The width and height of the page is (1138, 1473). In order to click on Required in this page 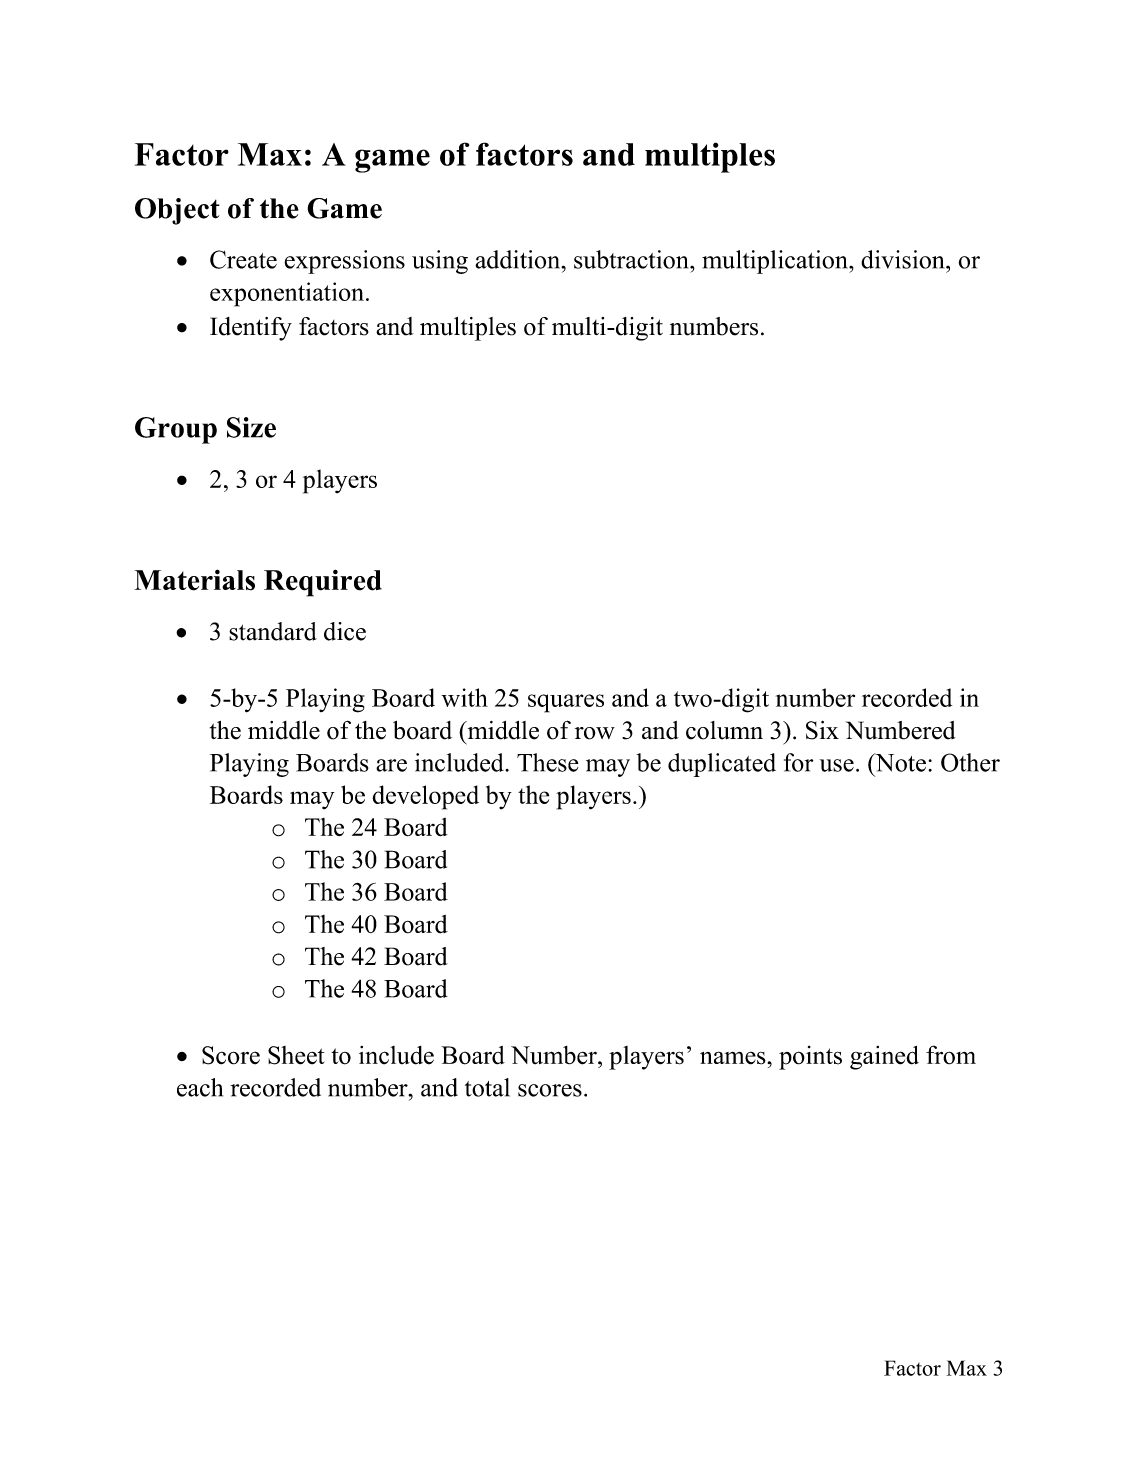, I will do `click(323, 583)`.
